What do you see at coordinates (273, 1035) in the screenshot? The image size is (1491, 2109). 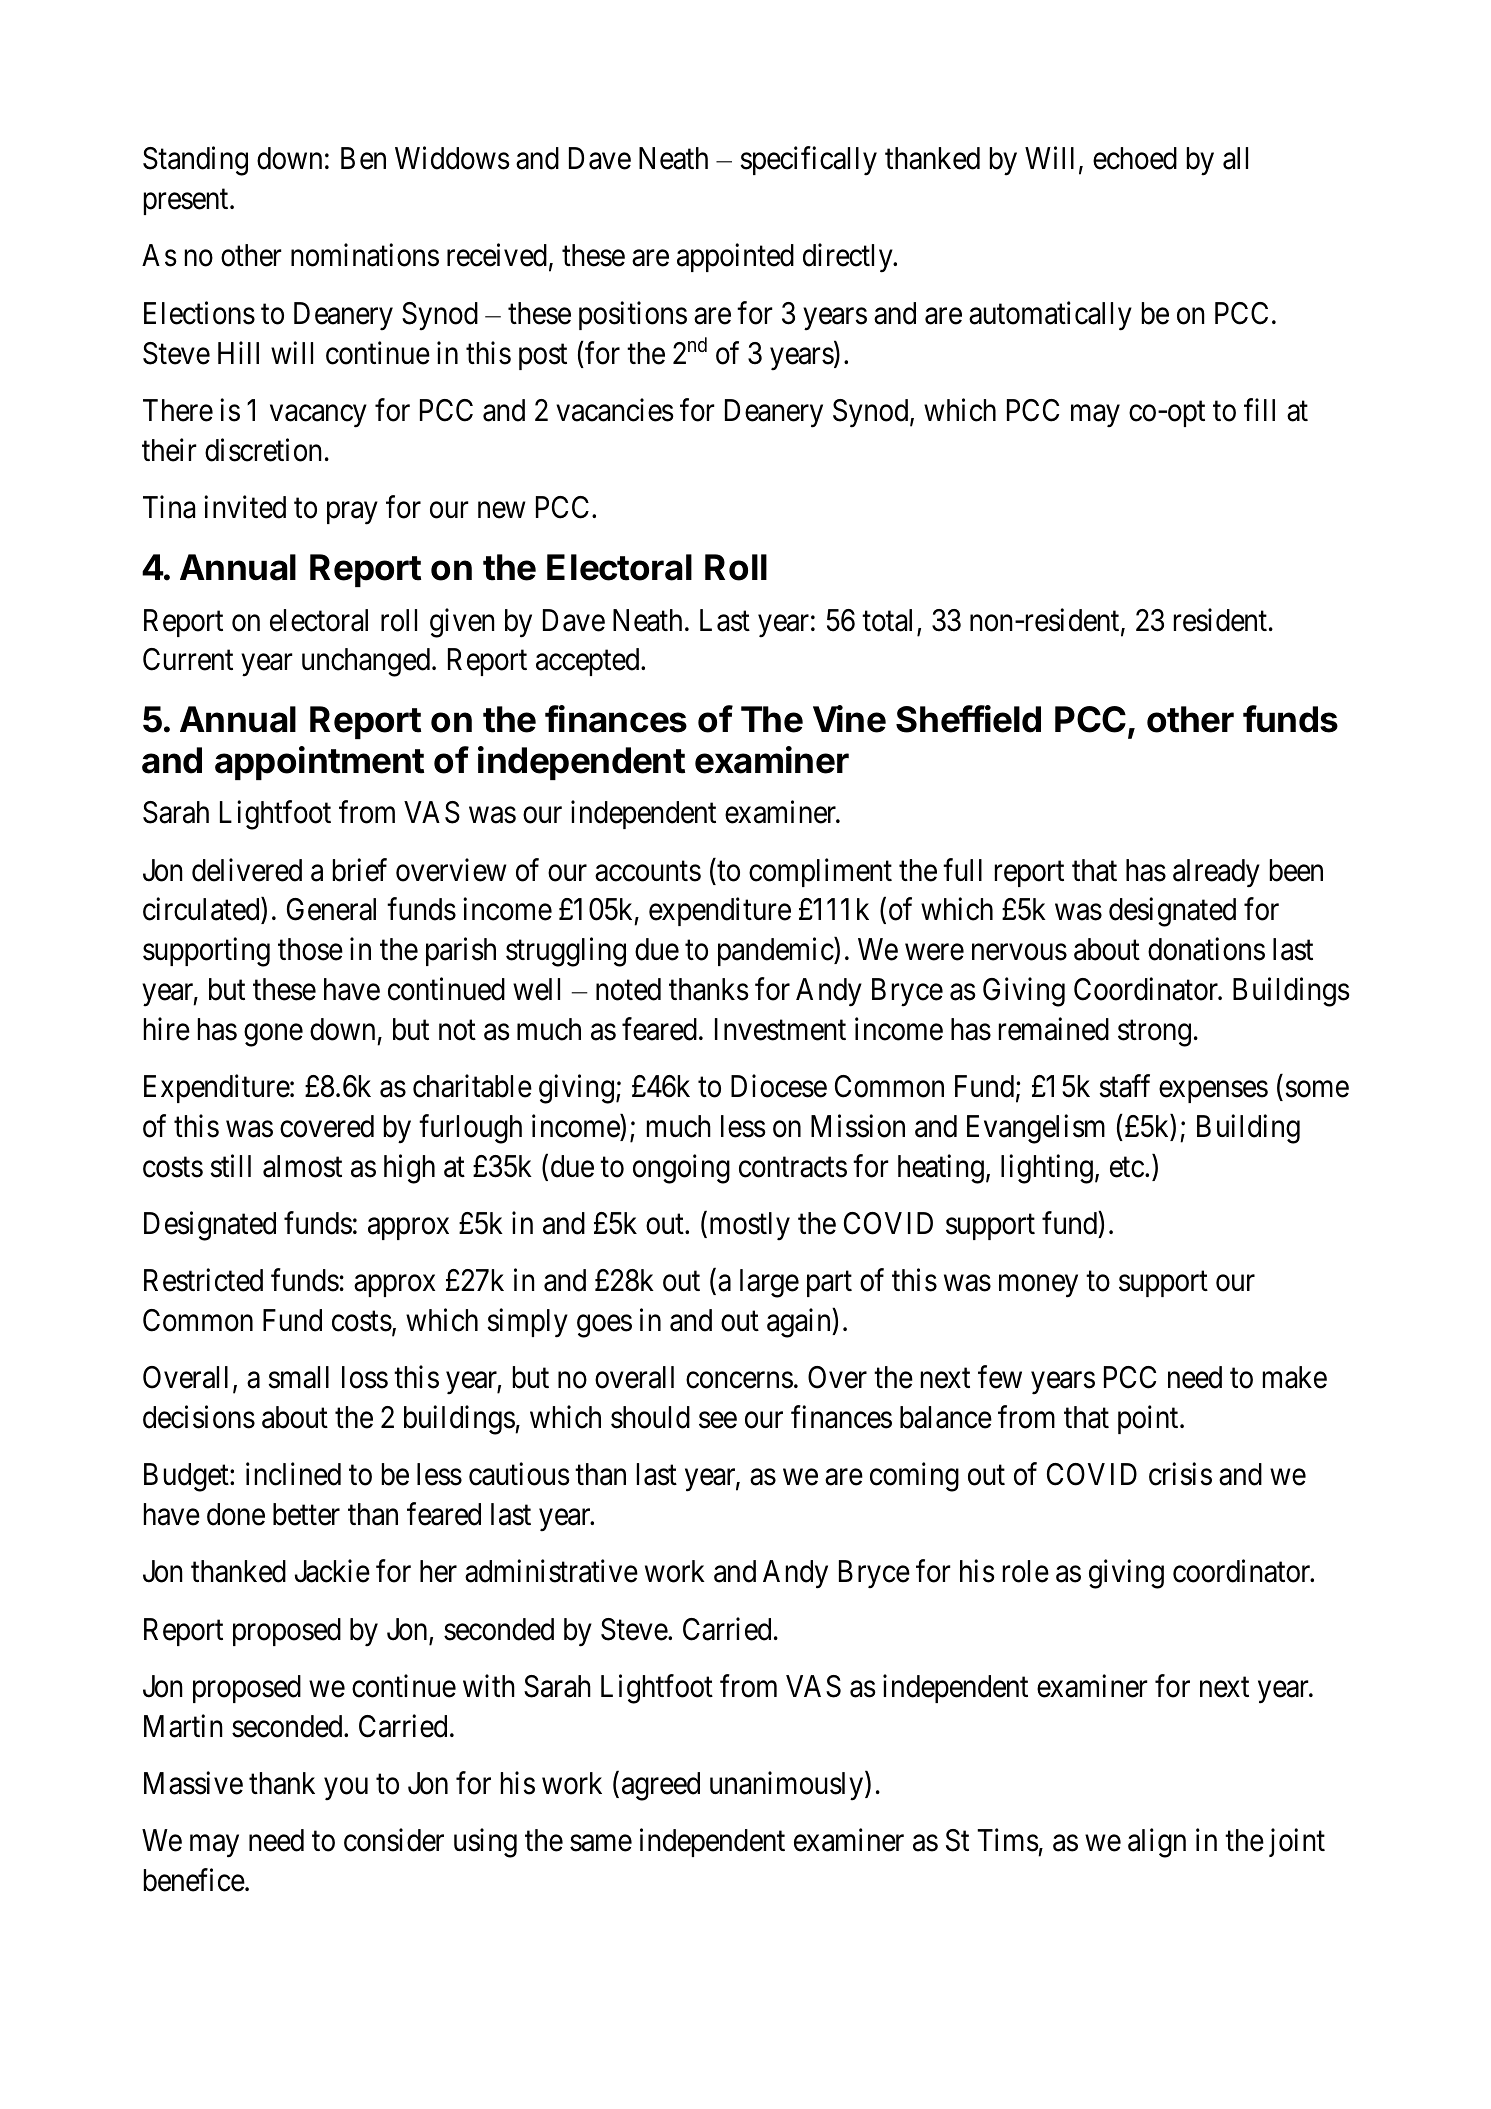 I see `gone` at bounding box center [273, 1035].
